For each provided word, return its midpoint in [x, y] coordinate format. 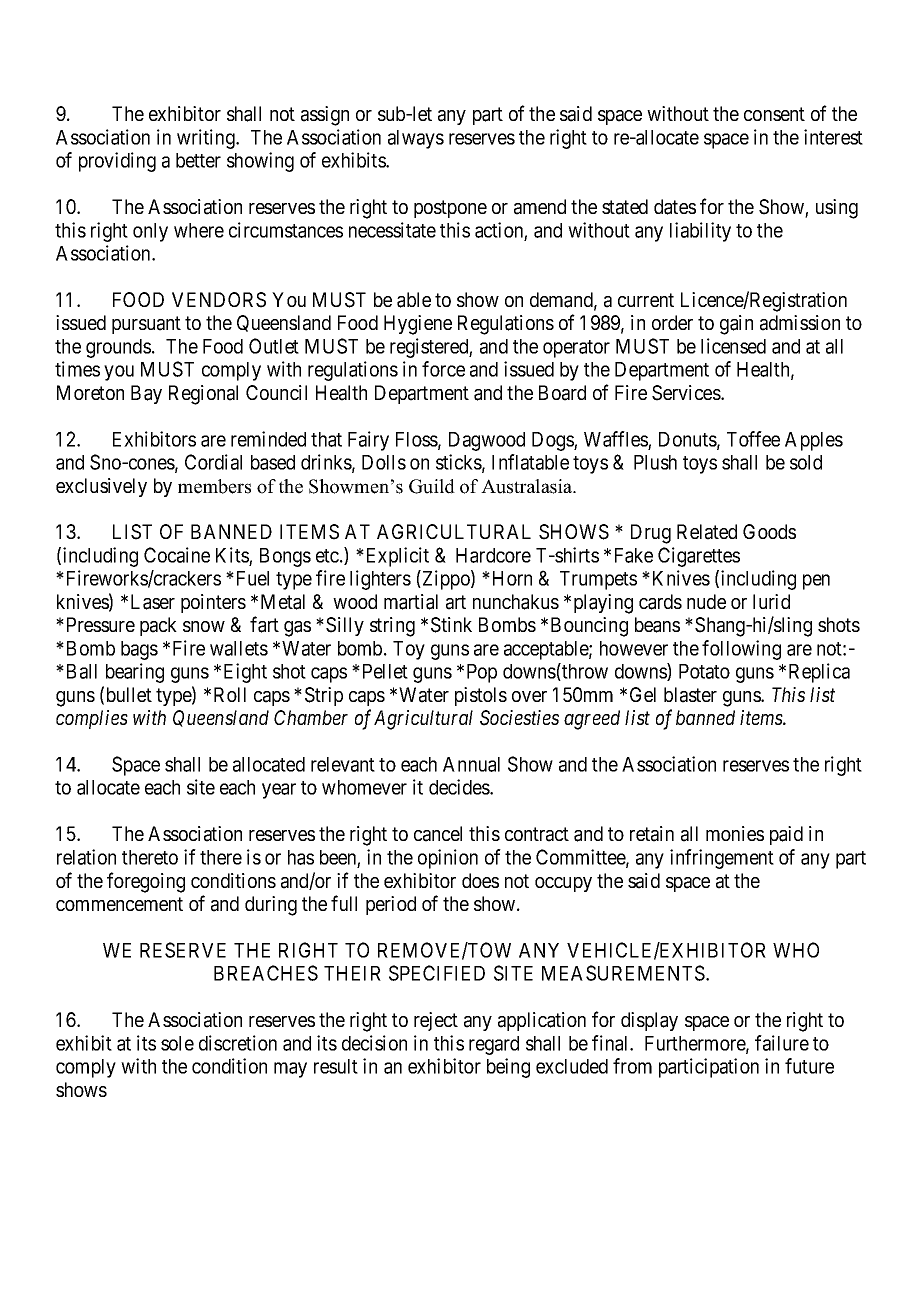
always [416, 139]
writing [207, 139]
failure [782, 1043]
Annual [471, 764]
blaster [690, 695]
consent [774, 114]
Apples [814, 441]
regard [494, 1045]
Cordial [213, 462]
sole [177, 1043]
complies [92, 719]
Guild [432, 486]
